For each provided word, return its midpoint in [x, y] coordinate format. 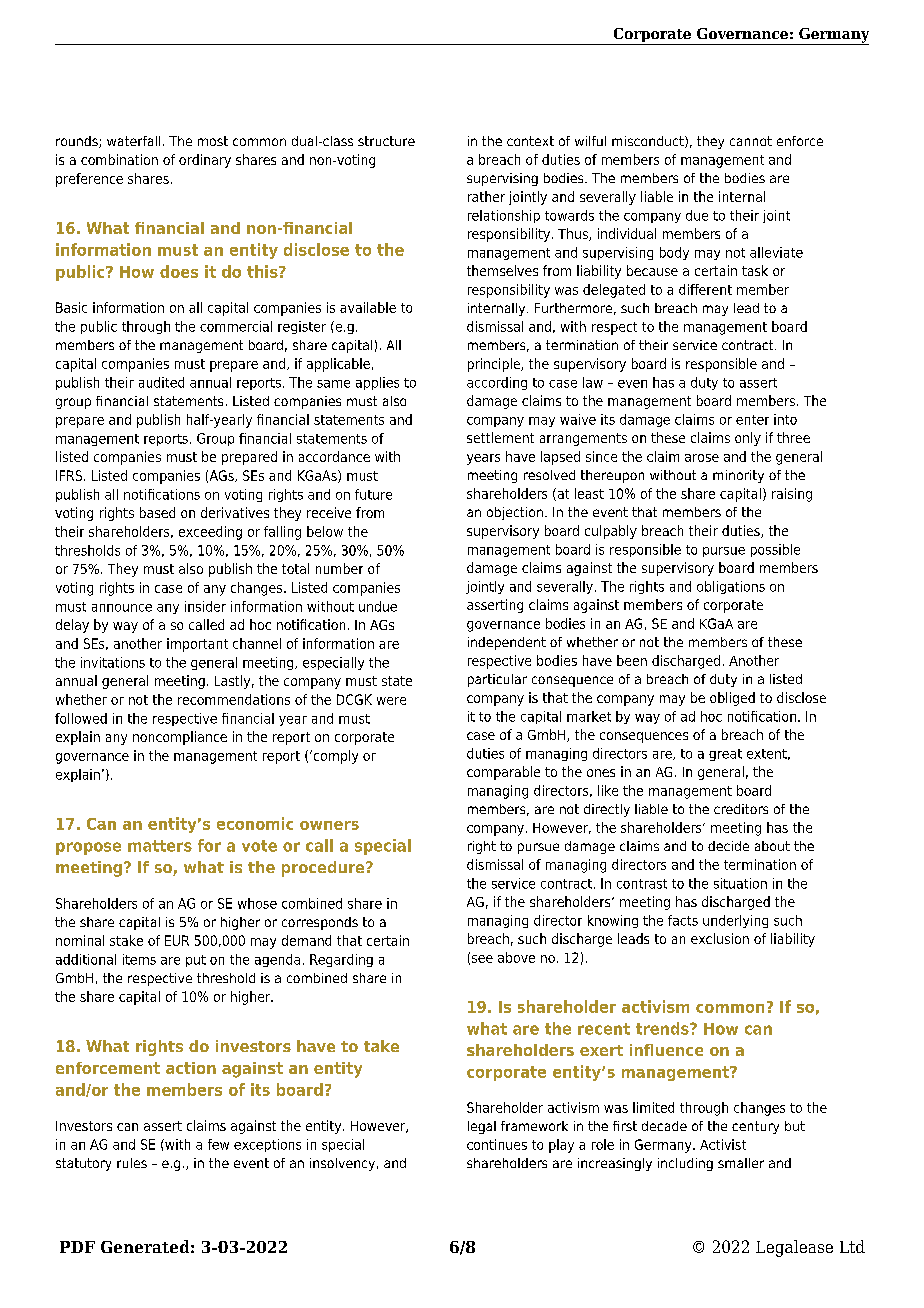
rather [486, 196]
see [482, 959]
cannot [751, 141]
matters [160, 846]
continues [497, 1144]
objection [515, 513]
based [157, 512]
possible [775, 550]
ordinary [205, 161]
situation [740, 883]
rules [132, 1163]
